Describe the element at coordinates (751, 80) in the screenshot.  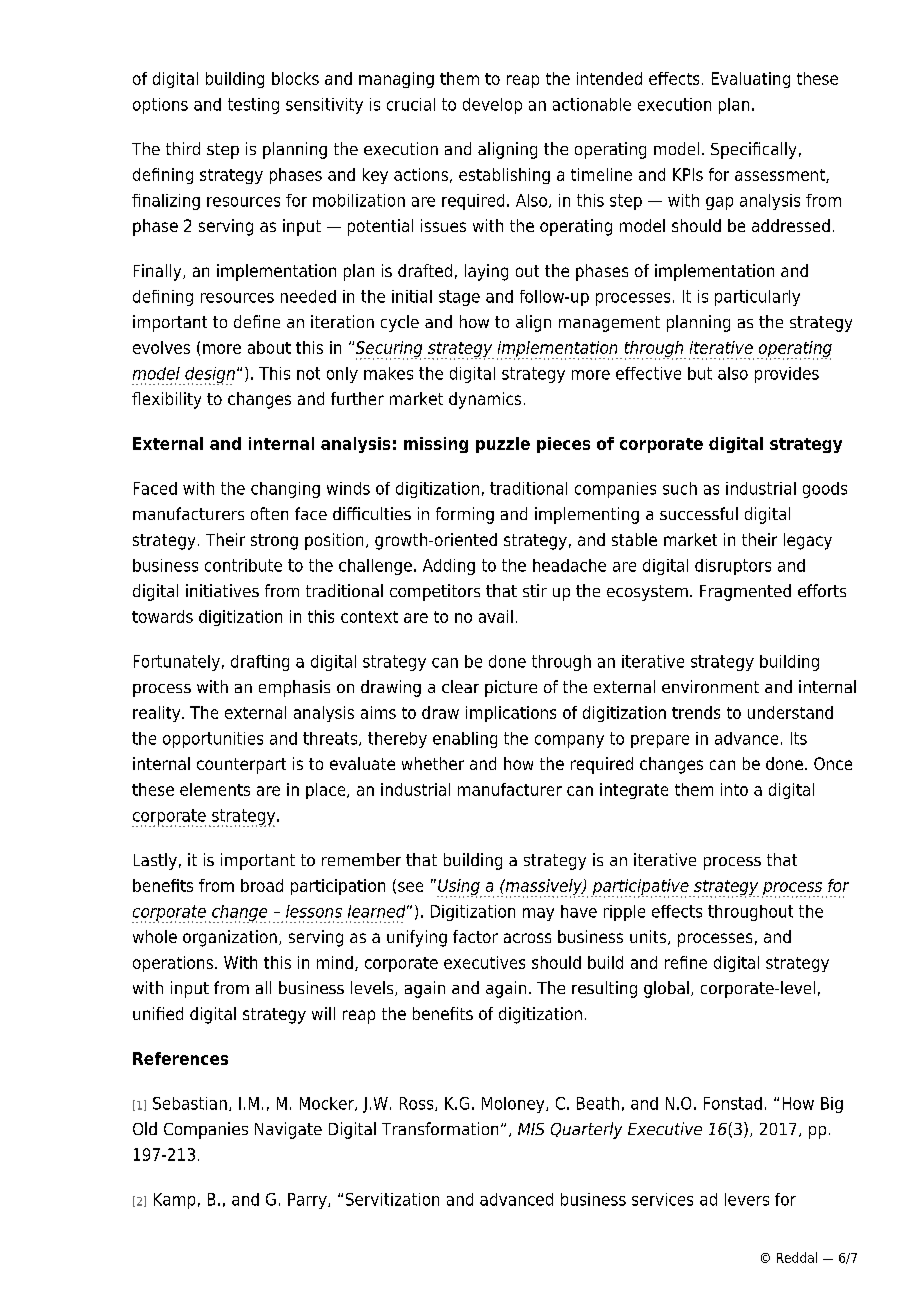
I see `Evaluating` at that location.
